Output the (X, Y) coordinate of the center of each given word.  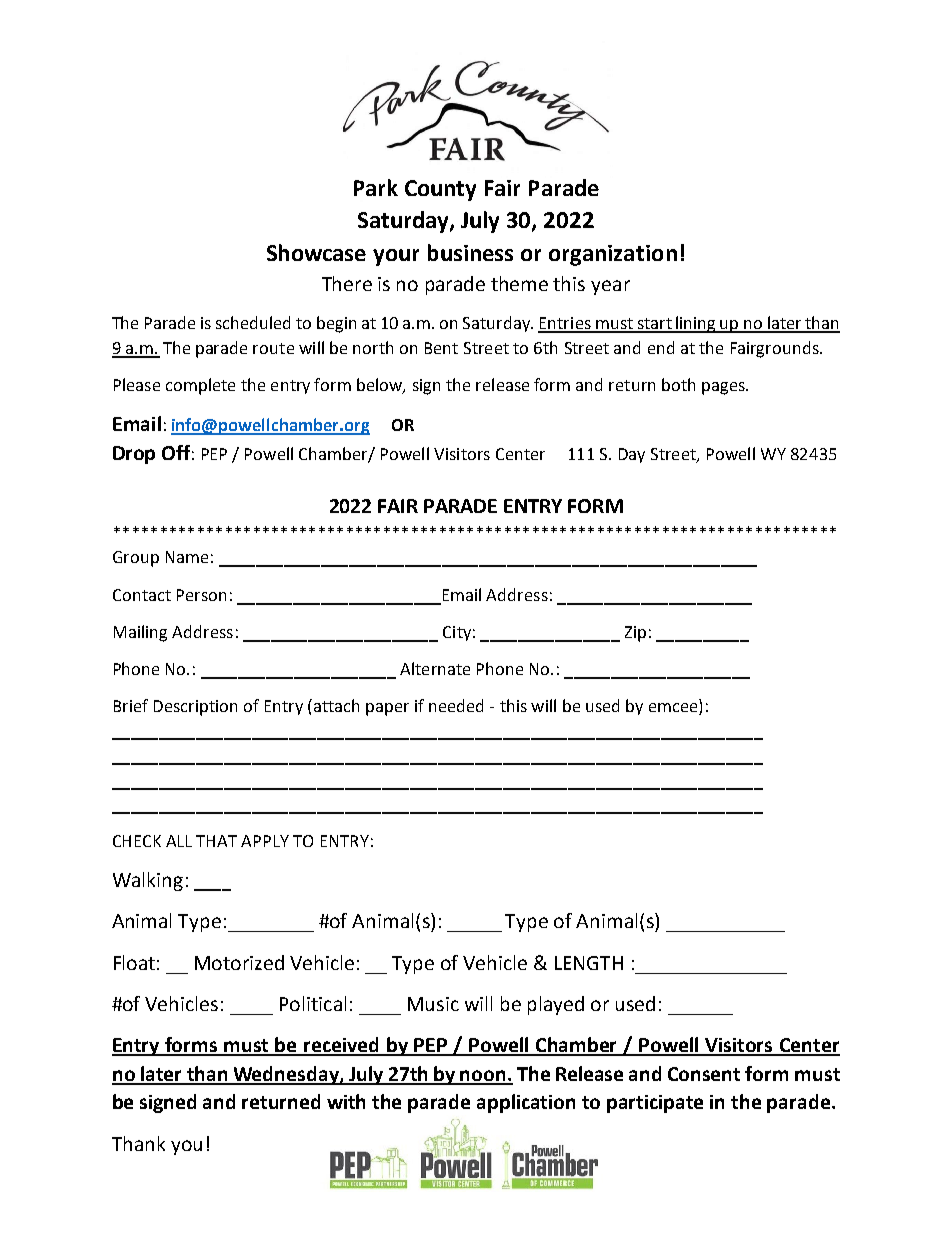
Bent (441, 348)
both (678, 384)
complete (200, 386)
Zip (635, 634)
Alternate (435, 668)
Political (313, 1003)
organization (613, 255)
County (440, 190)
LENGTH (589, 963)
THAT (216, 841)
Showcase (316, 252)
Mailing (140, 633)
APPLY (265, 841)
